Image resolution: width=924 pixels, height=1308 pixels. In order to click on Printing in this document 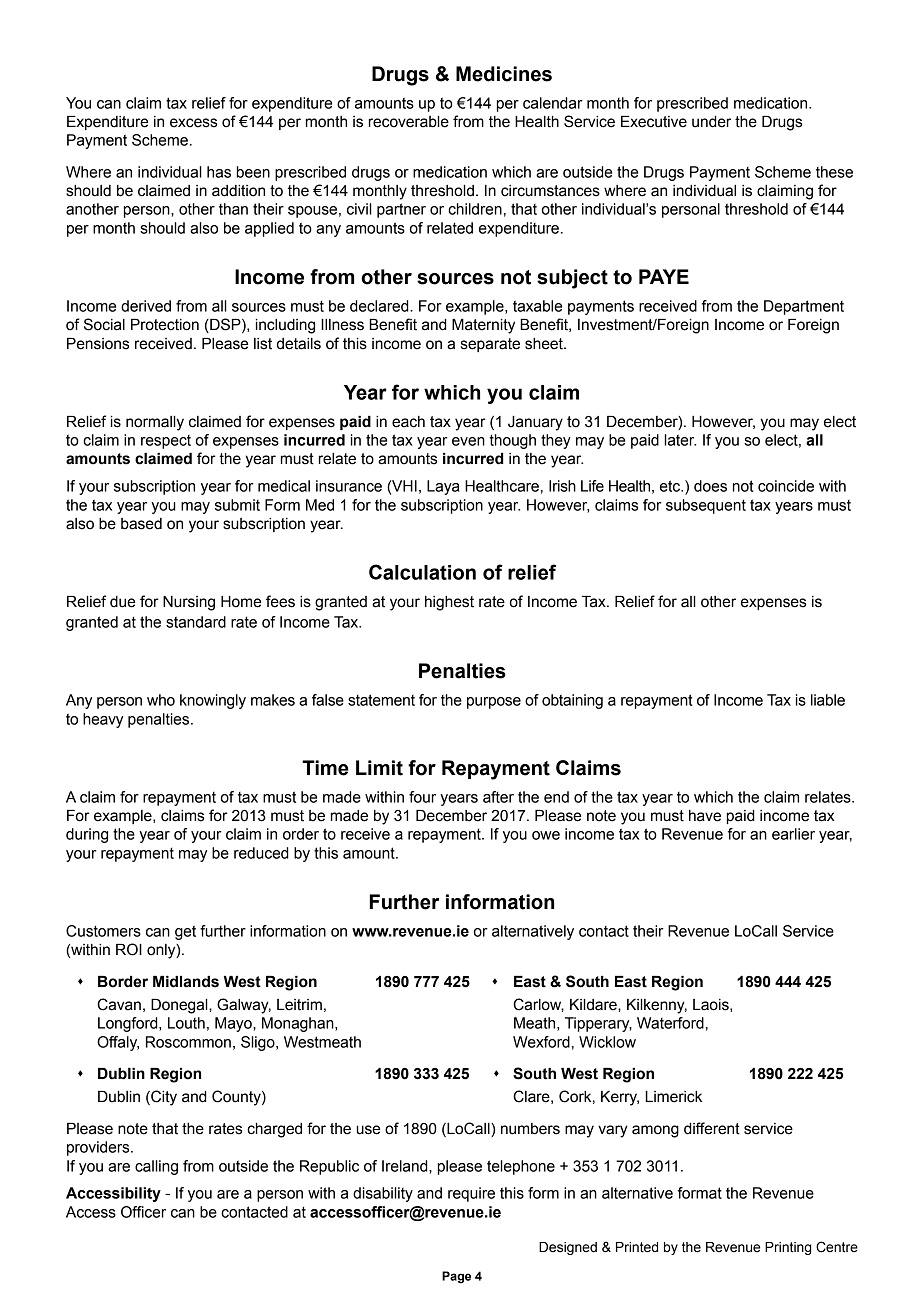, I will do `click(788, 1248)`.
